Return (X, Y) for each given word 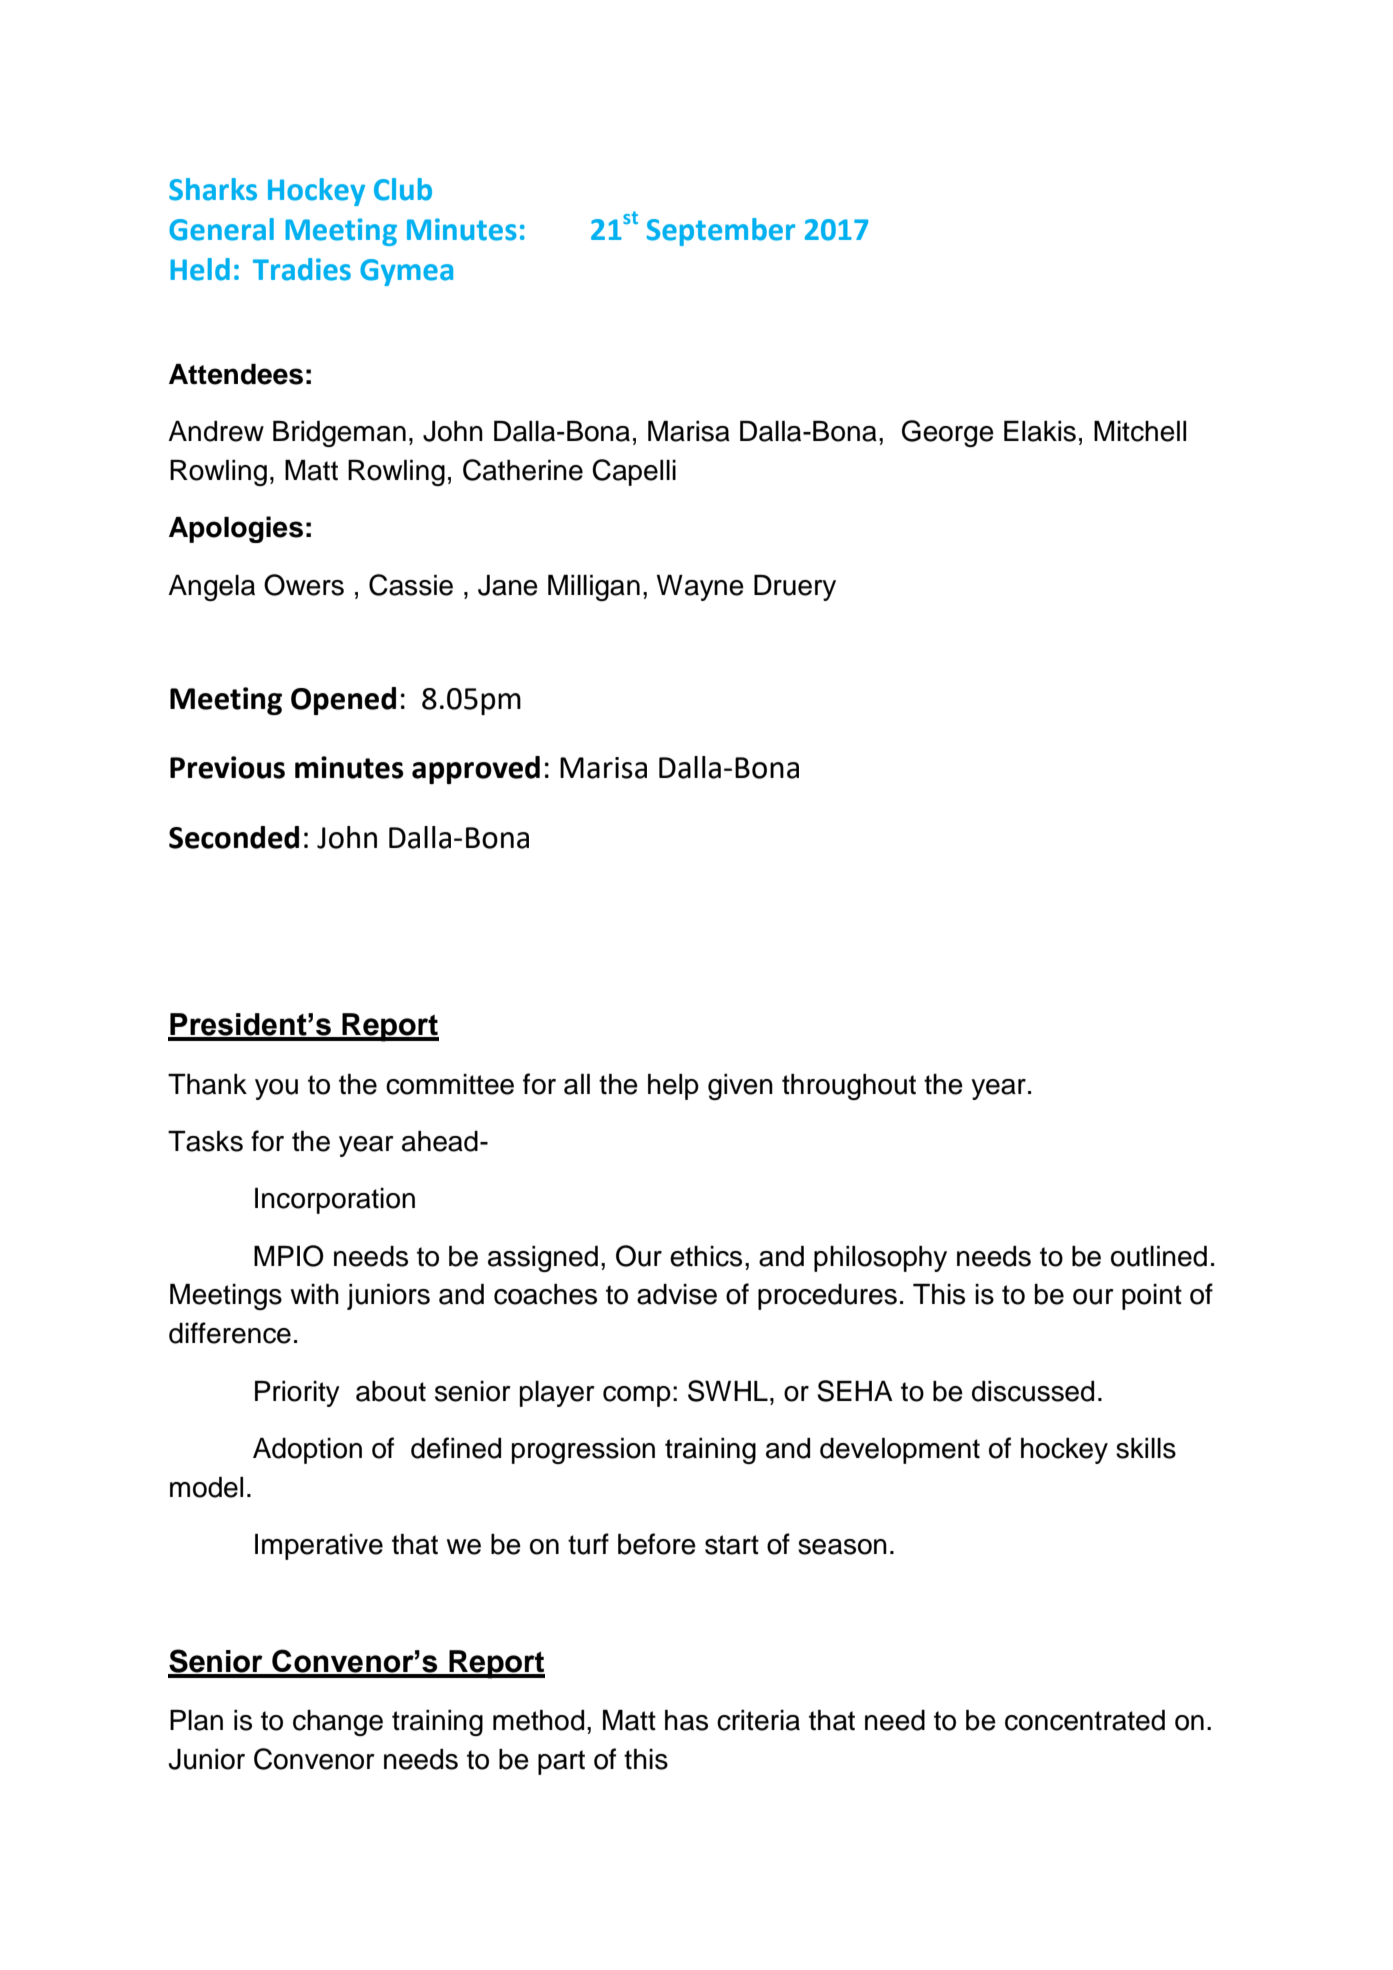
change (338, 1723)
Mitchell (1140, 431)
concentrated (1085, 1720)
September (721, 232)
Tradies (302, 269)
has (686, 1720)
